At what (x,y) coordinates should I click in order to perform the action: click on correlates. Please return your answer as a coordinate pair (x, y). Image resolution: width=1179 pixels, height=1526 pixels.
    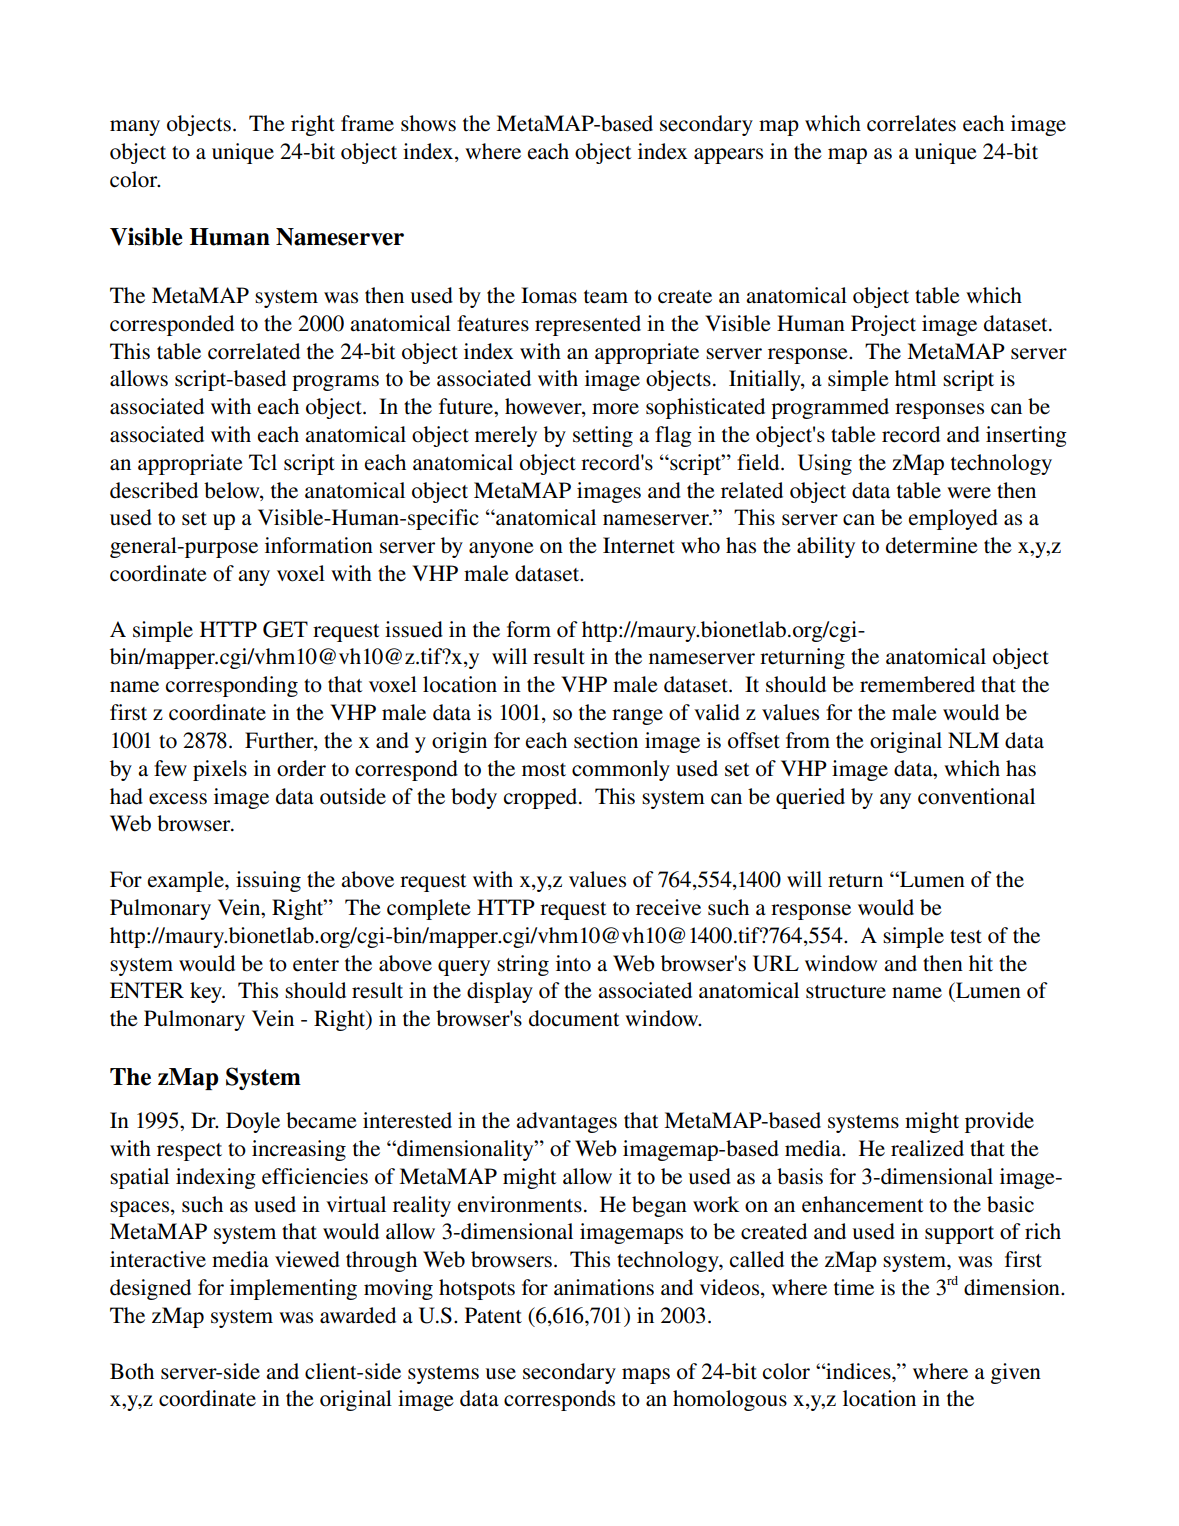
    Looking at the image, I should click on (911, 123).
